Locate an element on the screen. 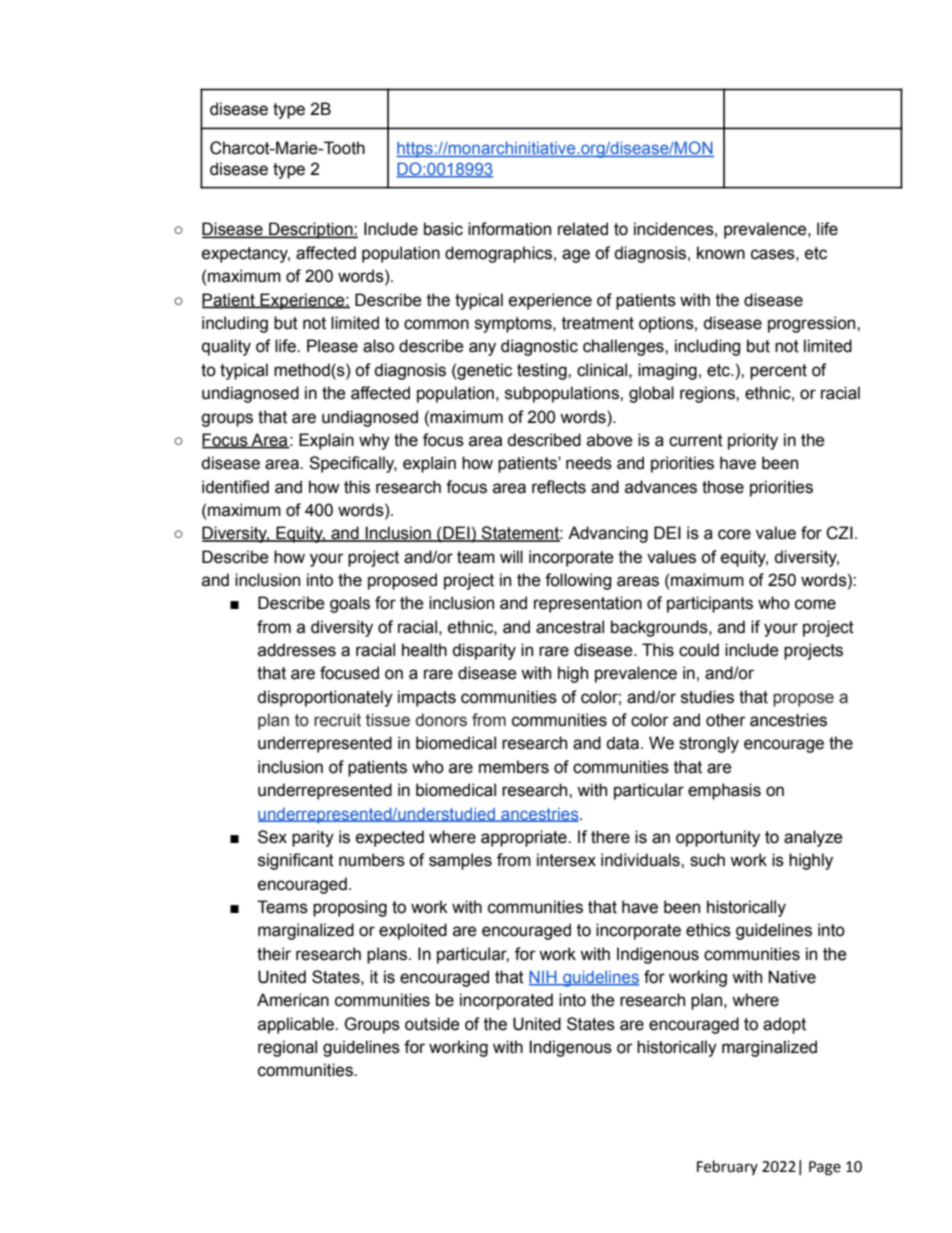 The image size is (952, 1233). other is located at coordinates (726, 720).
